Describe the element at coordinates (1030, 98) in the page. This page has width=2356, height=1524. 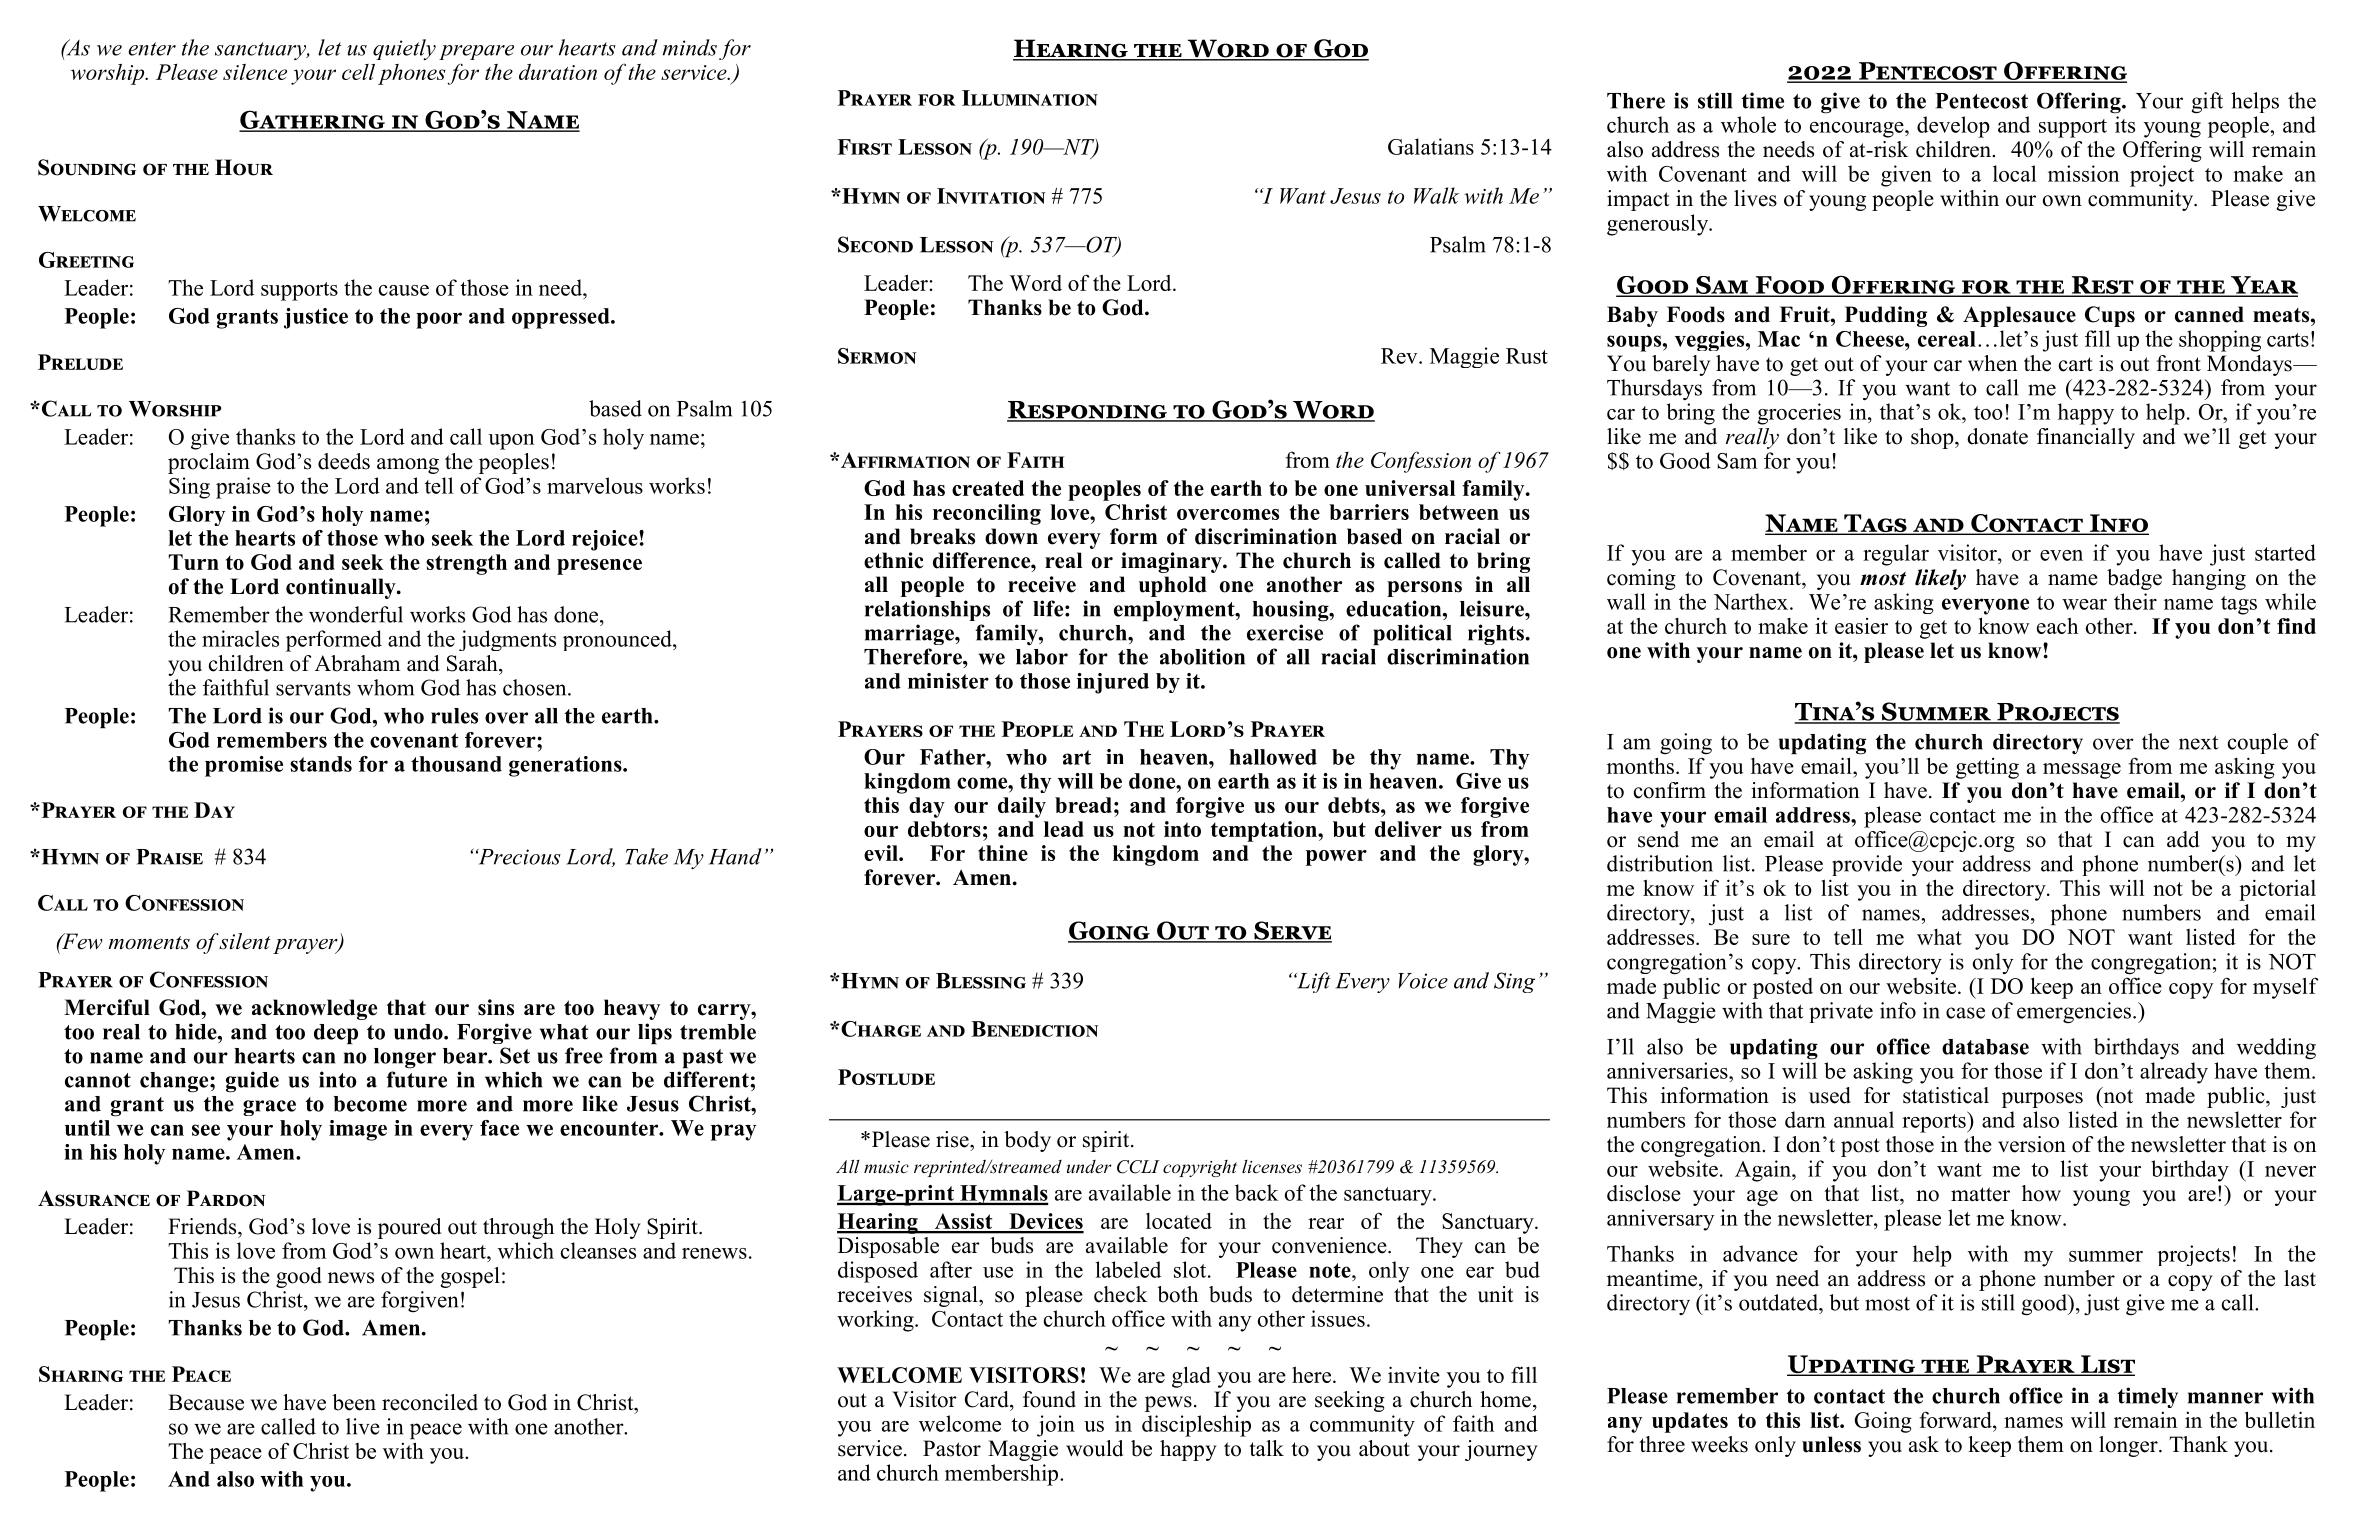
I see `Illumination` at that location.
